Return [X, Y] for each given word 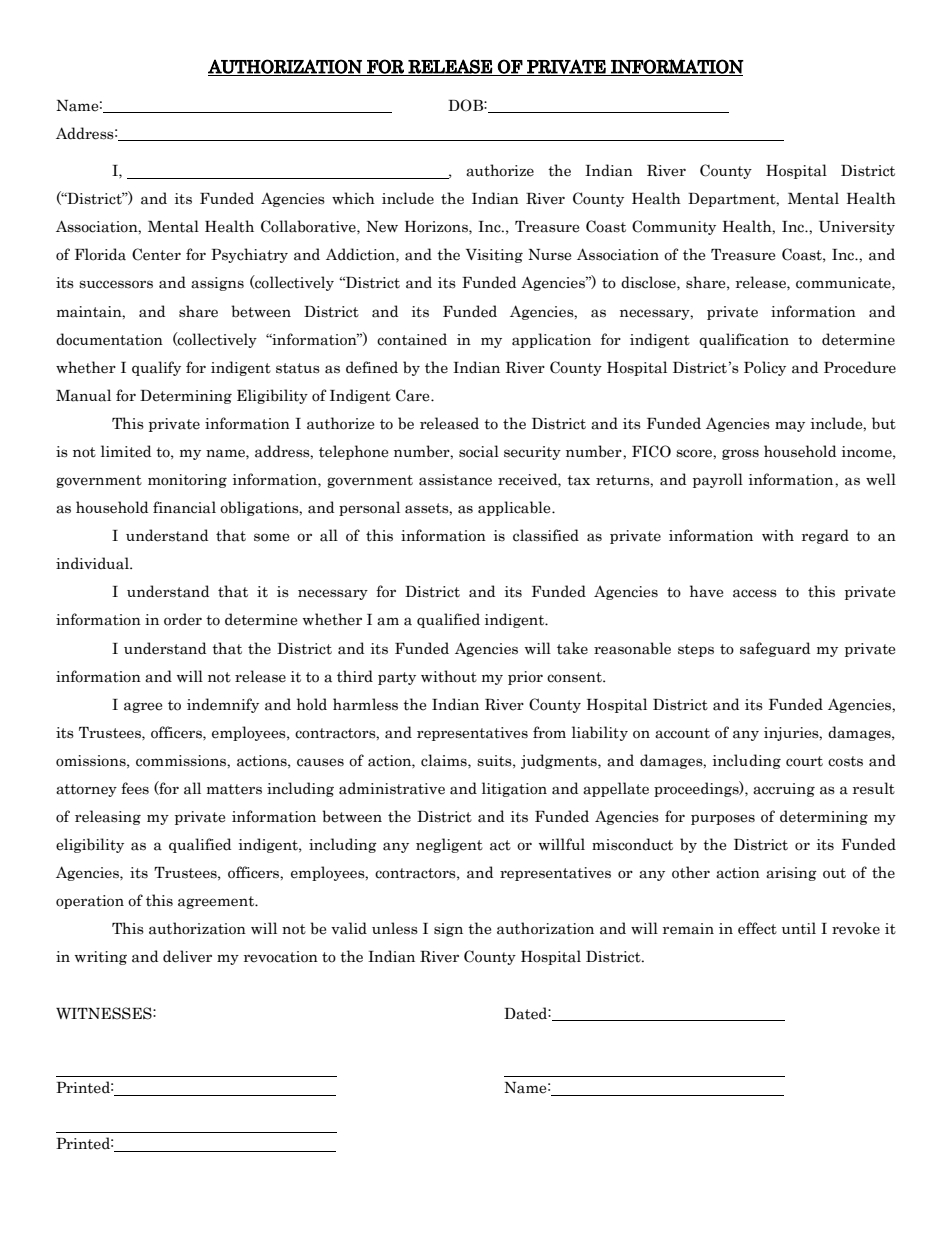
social [479, 451]
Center [156, 254]
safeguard [775, 649]
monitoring [187, 481]
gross [740, 454]
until [799, 928]
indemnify [223, 705]
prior [525, 678]
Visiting [494, 256]
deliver [187, 956]
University [857, 228]
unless [395, 928]
